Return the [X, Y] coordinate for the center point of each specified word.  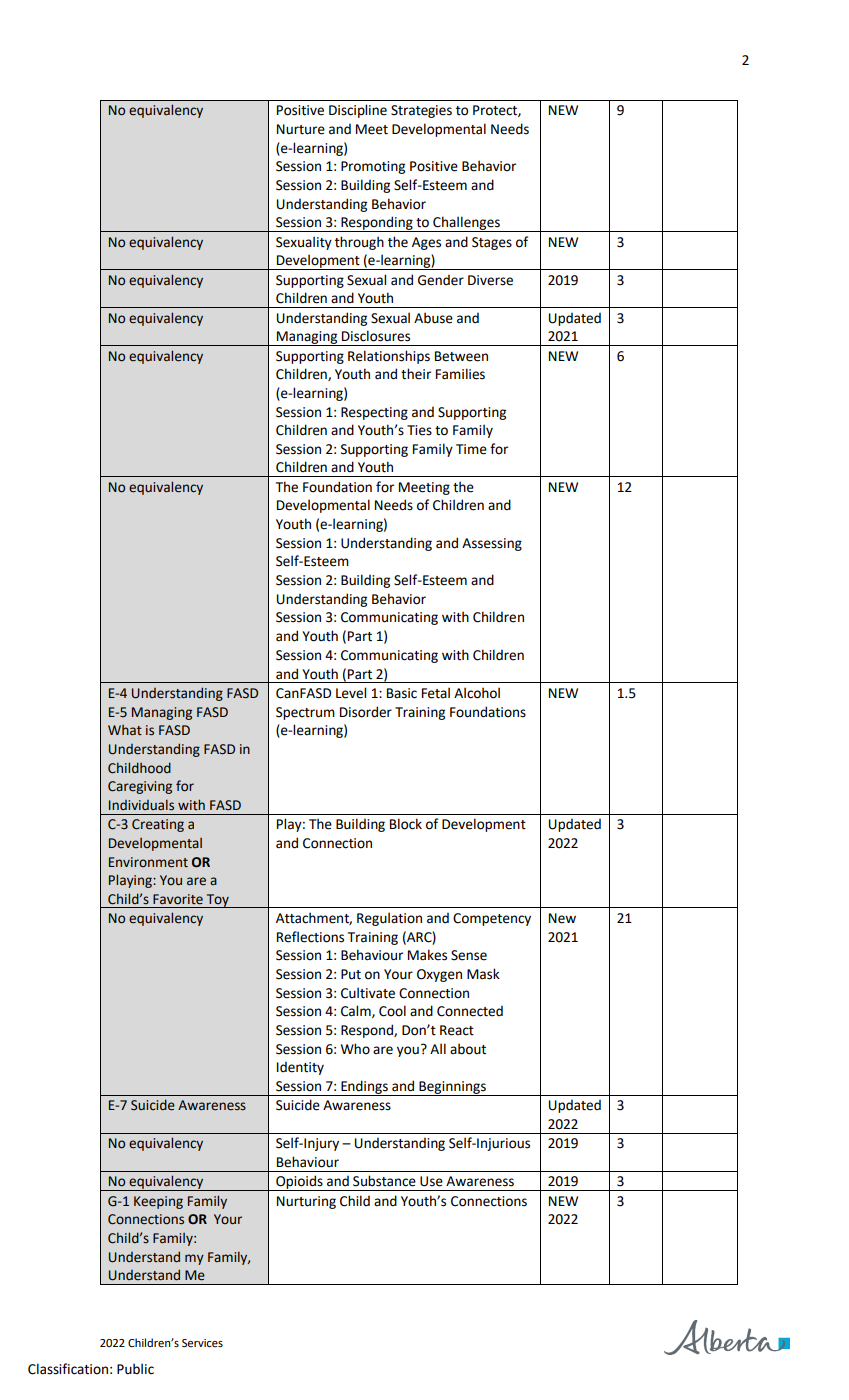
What [125, 730]
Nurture [301, 129]
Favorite [178, 899]
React [457, 1030]
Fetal [436, 693]
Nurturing [306, 1202]
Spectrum [305, 713]
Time [471, 449]
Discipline [358, 111]
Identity [300, 1068]
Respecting [374, 413]
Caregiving [140, 787]
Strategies [421, 111]
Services [202, 1343]
